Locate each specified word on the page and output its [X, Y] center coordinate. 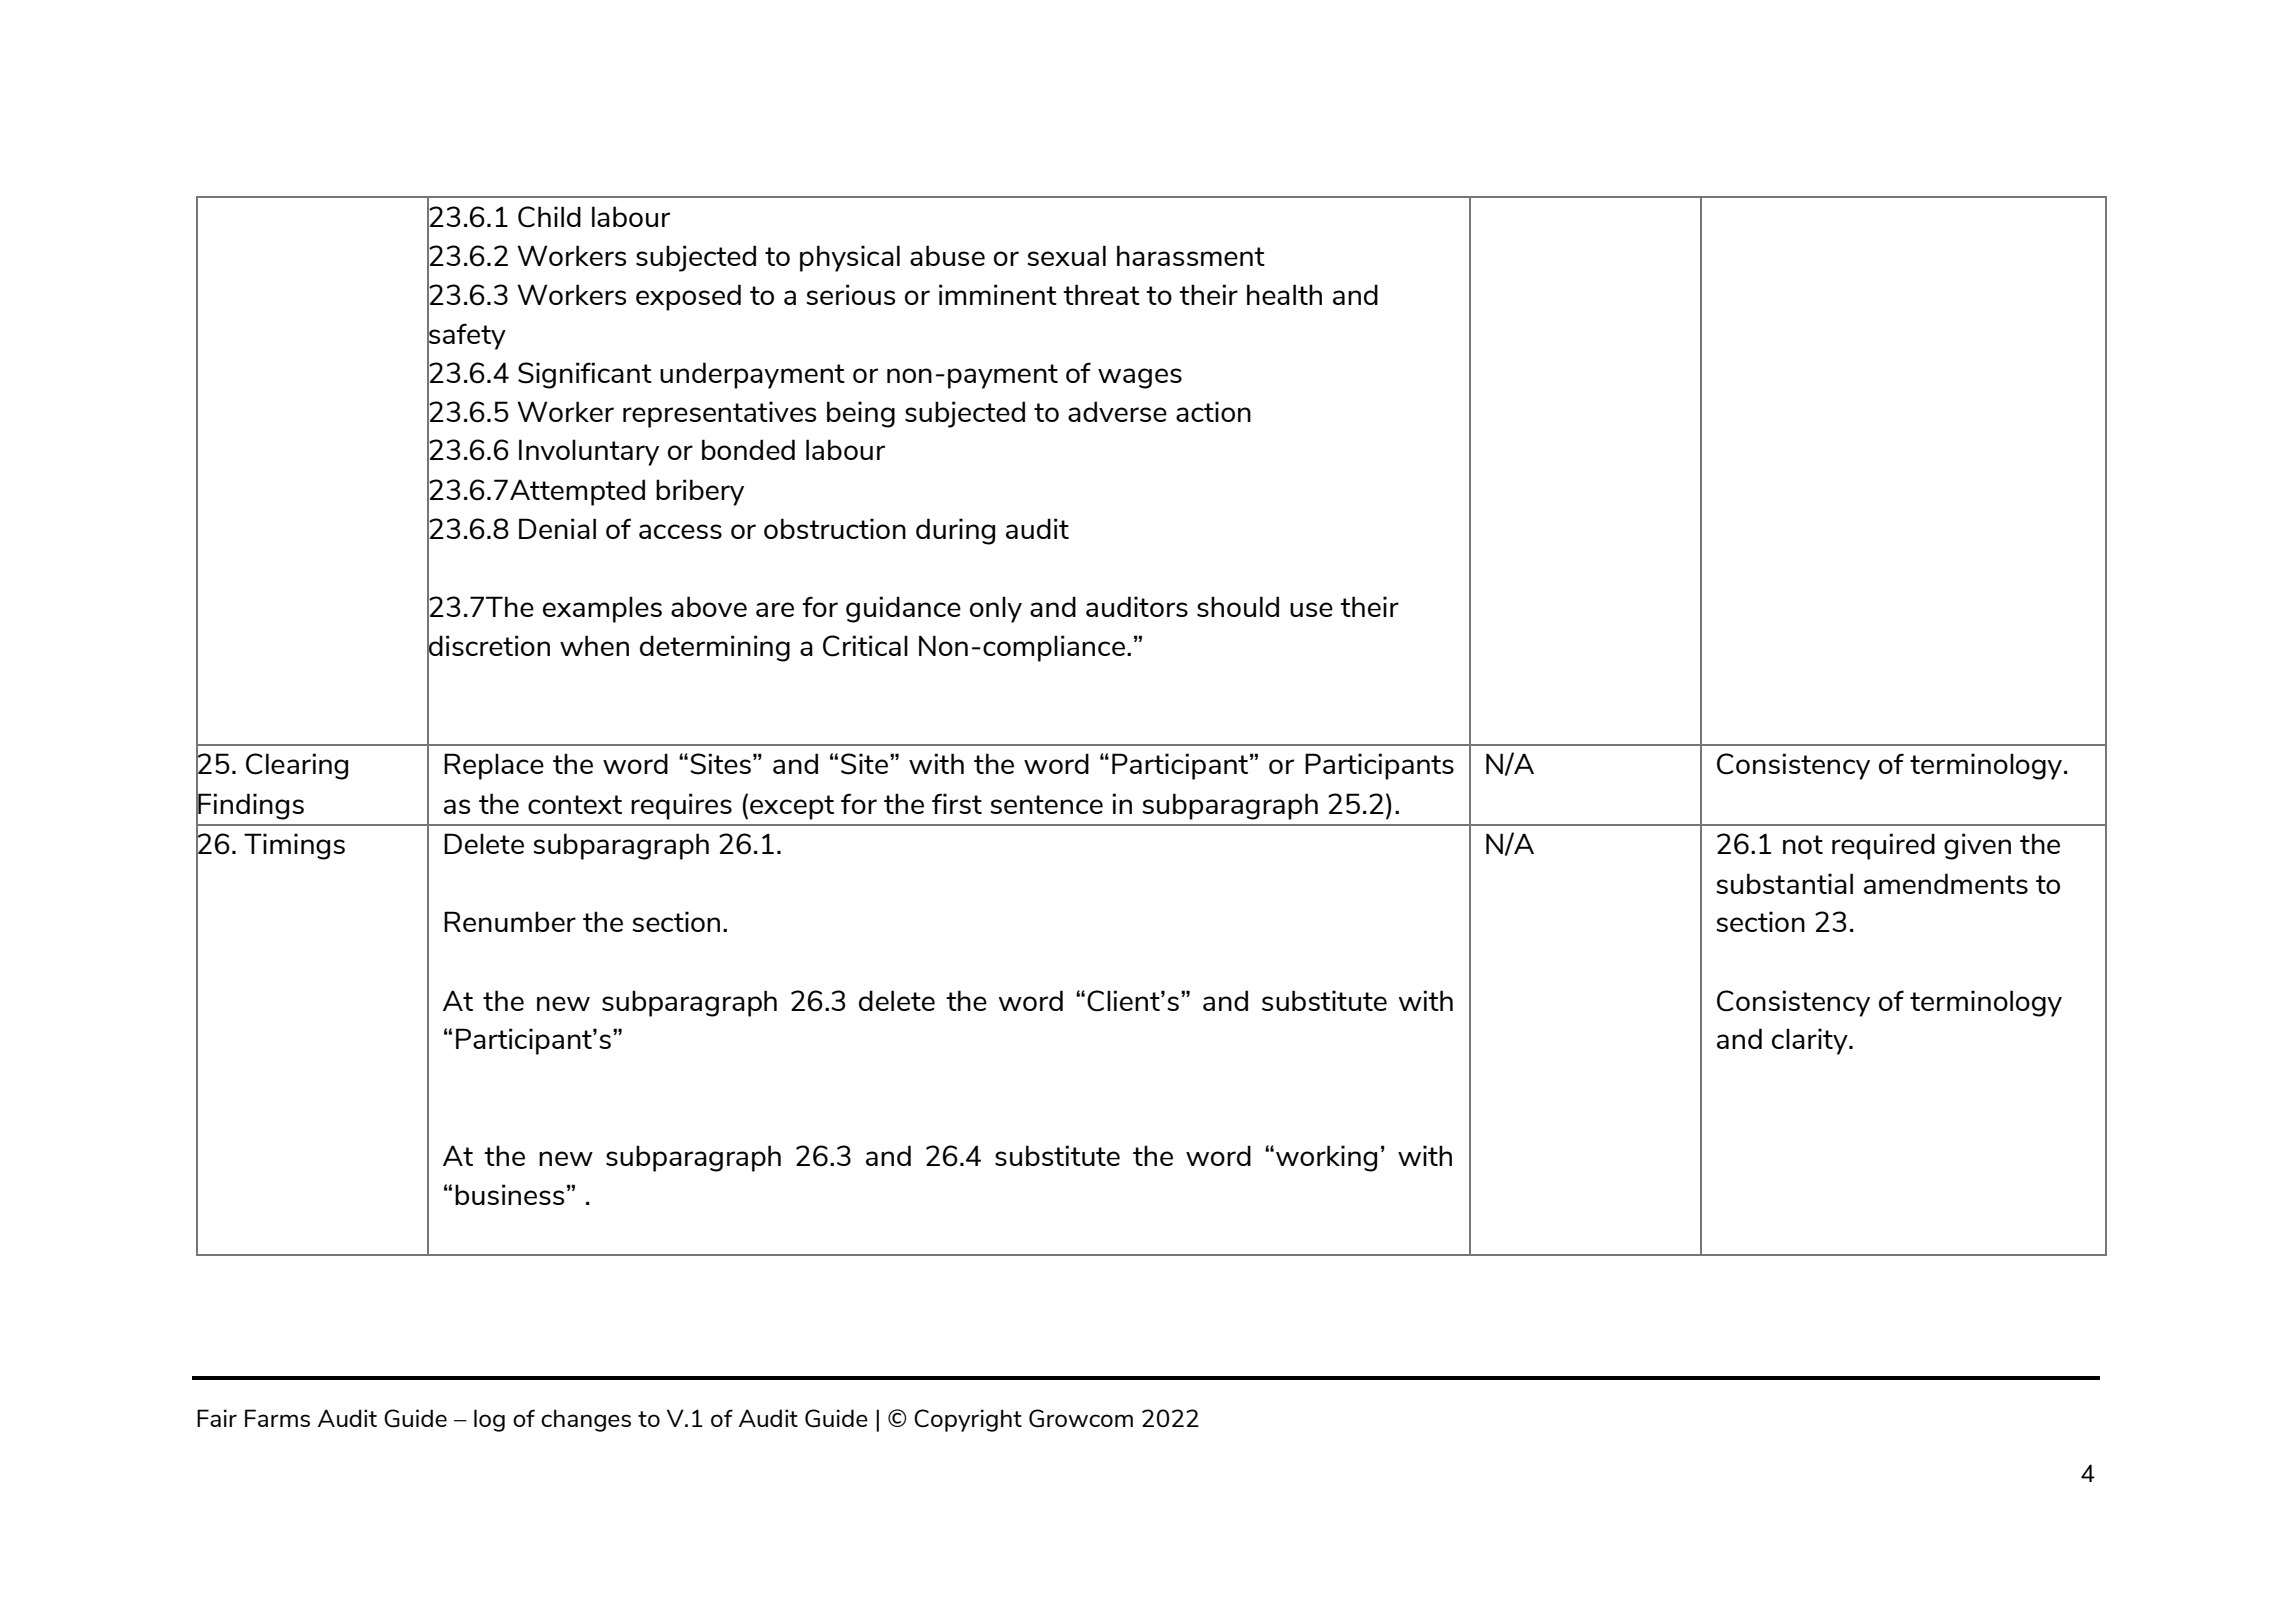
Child [549, 217]
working [1326, 1158]
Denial [557, 528]
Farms [277, 1418]
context [575, 804]
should [1238, 606]
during [955, 531]
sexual [1066, 255]
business [509, 1194]
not [1803, 844]
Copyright [968, 1420]
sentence [1046, 804]
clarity [1811, 1041]
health [1284, 294]
